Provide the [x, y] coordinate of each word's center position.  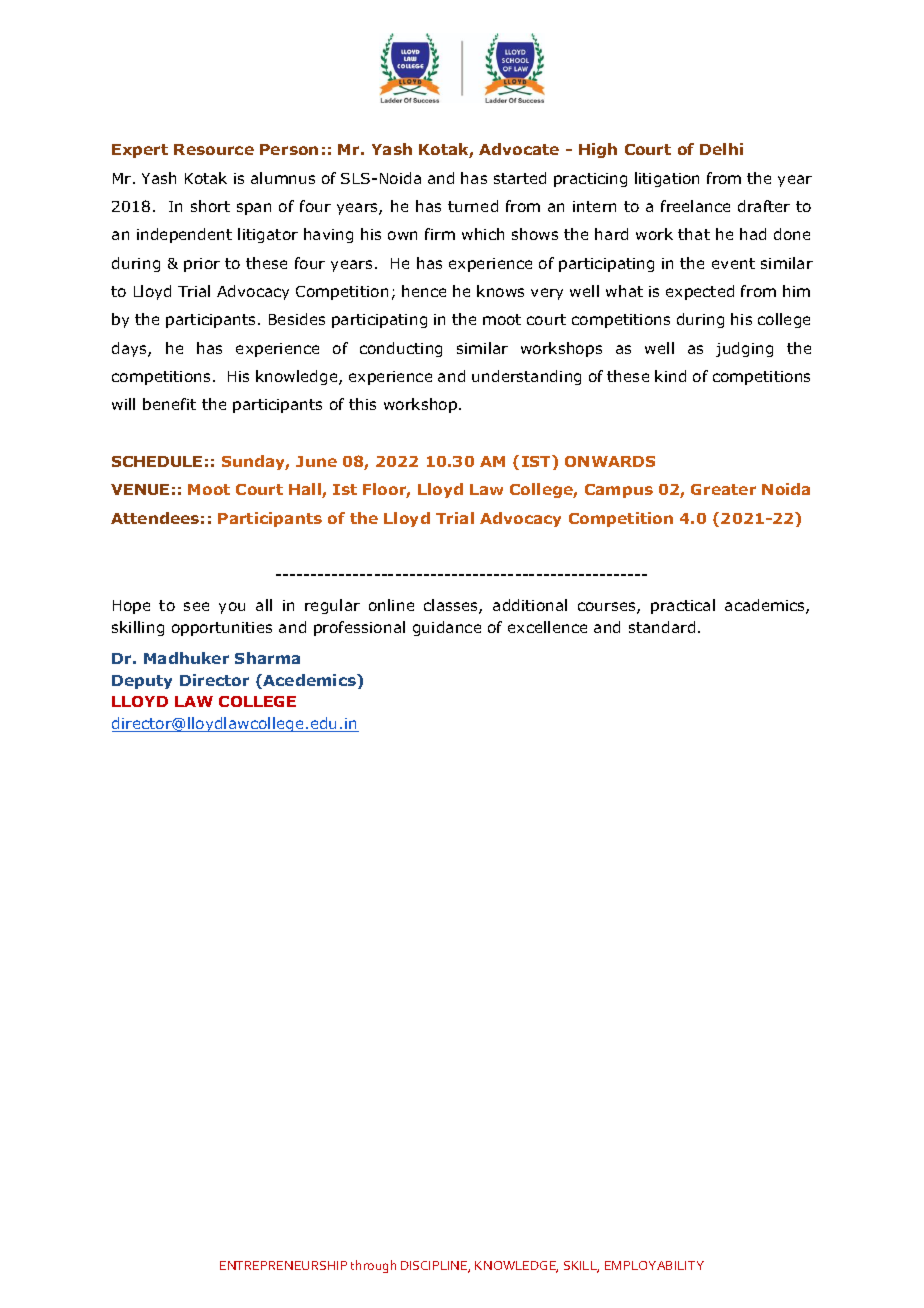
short [210, 206]
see [196, 606]
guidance [447, 628]
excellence [547, 627]
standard [662, 627]
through [373, 1266]
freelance [695, 206]
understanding [526, 377]
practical [683, 606]
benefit [169, 404]
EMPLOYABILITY [654, 1265]
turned [473, 206]
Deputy [142, 682]
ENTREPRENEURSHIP [283, 1265]
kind [670, 376]
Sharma [267, 658]
